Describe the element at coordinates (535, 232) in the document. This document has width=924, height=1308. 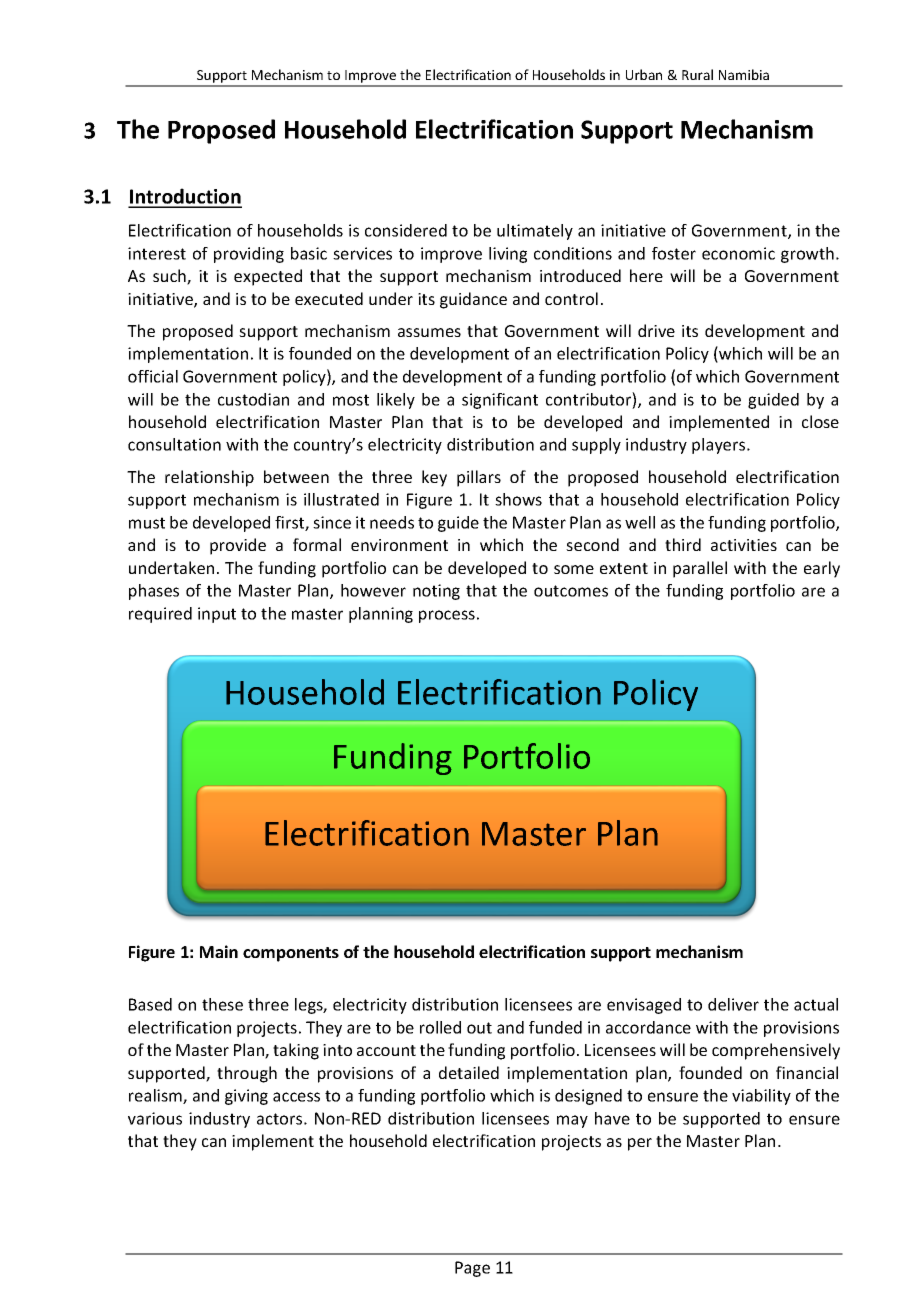
I see `ultimately` at that location.
